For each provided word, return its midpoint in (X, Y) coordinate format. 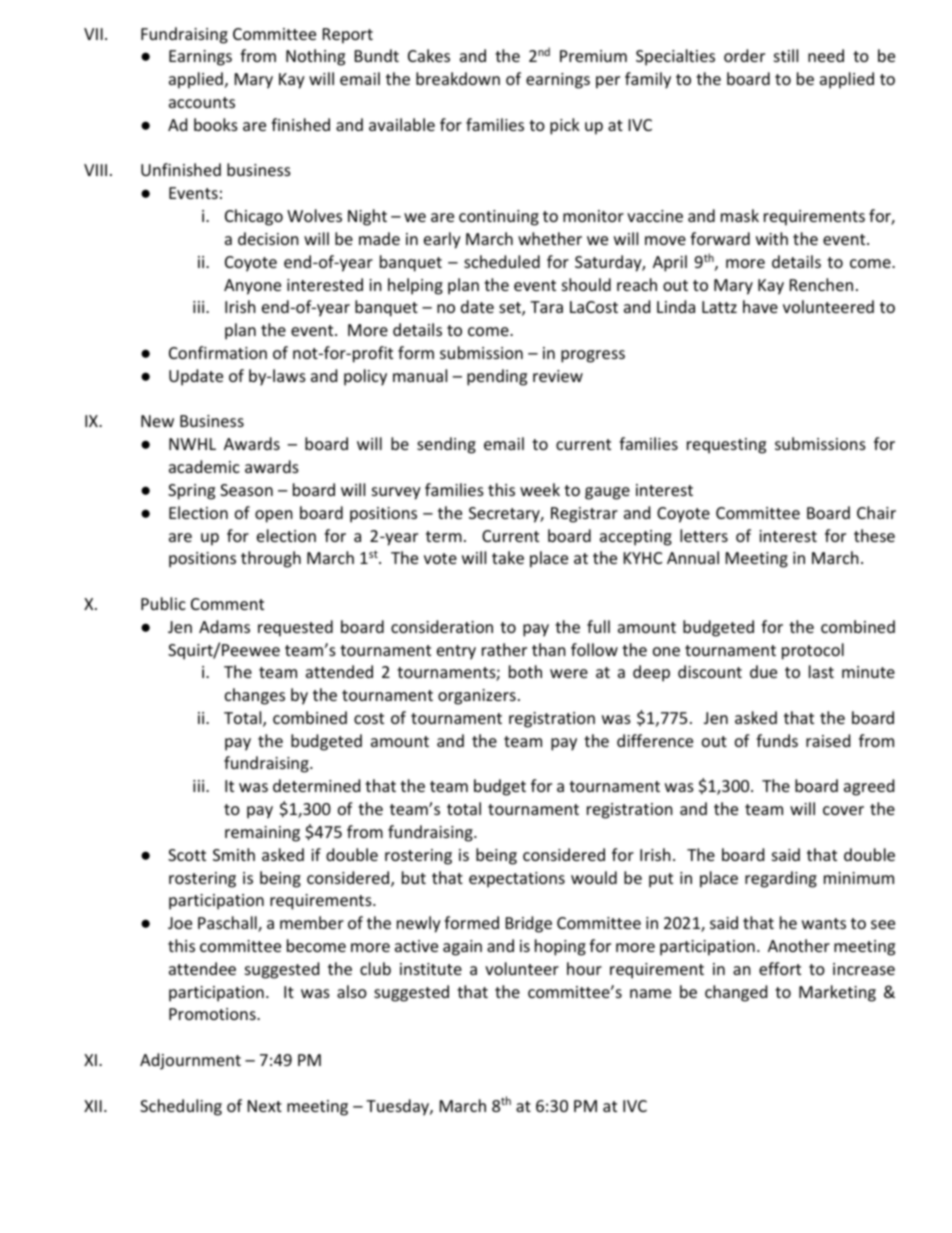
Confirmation (218, 352)
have (760, 306)
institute (431, 969)
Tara (546, 307)
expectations (517, 880)
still (786, 55)
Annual (693, 557)
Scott (187, 855)
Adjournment (190, 1061)
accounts (202, 102)
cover (843, 810)
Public (163, 603)
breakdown (458, 78)
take (508, 557)
